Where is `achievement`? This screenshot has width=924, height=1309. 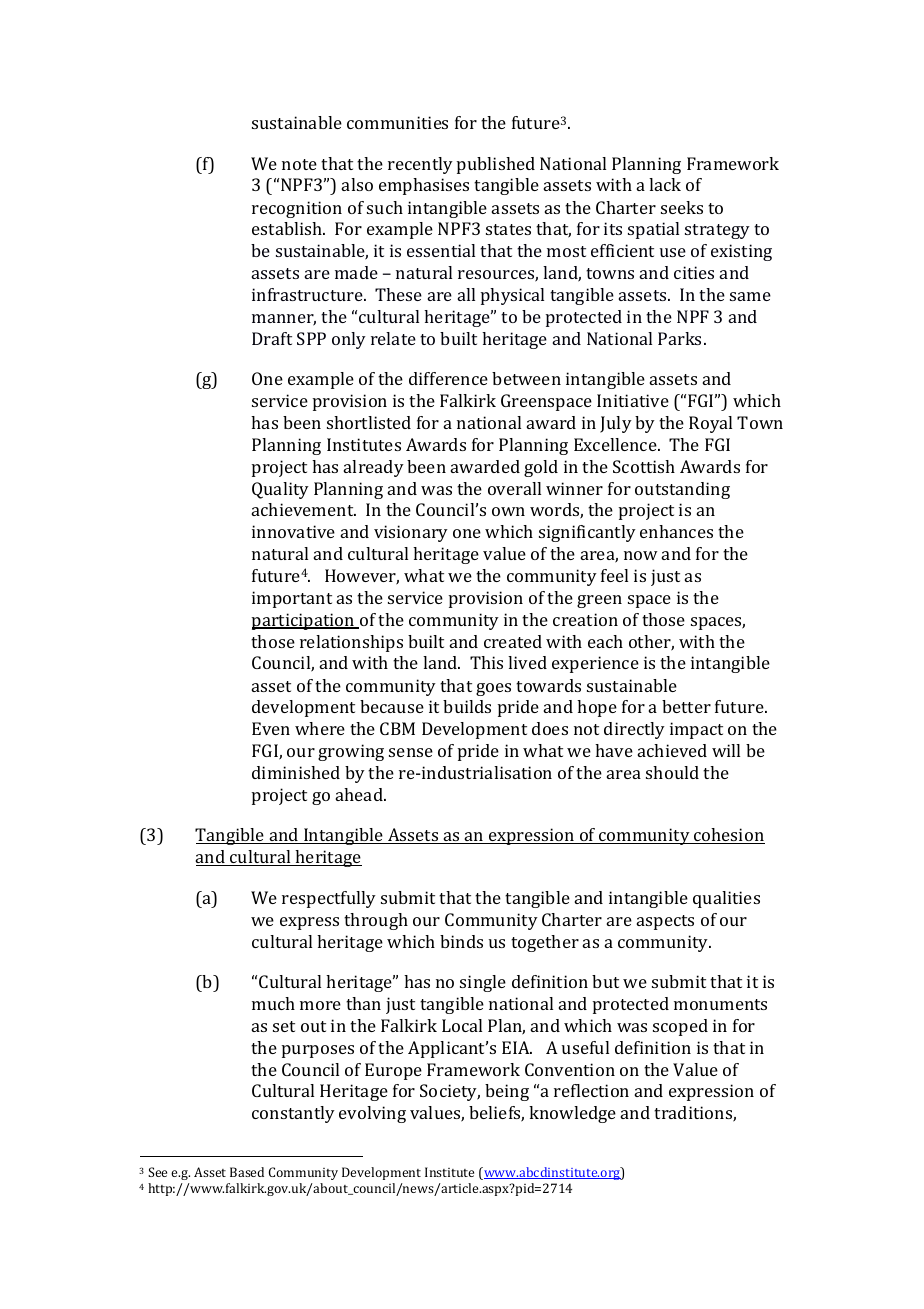
achievement is located at coordinates (304, 509).
